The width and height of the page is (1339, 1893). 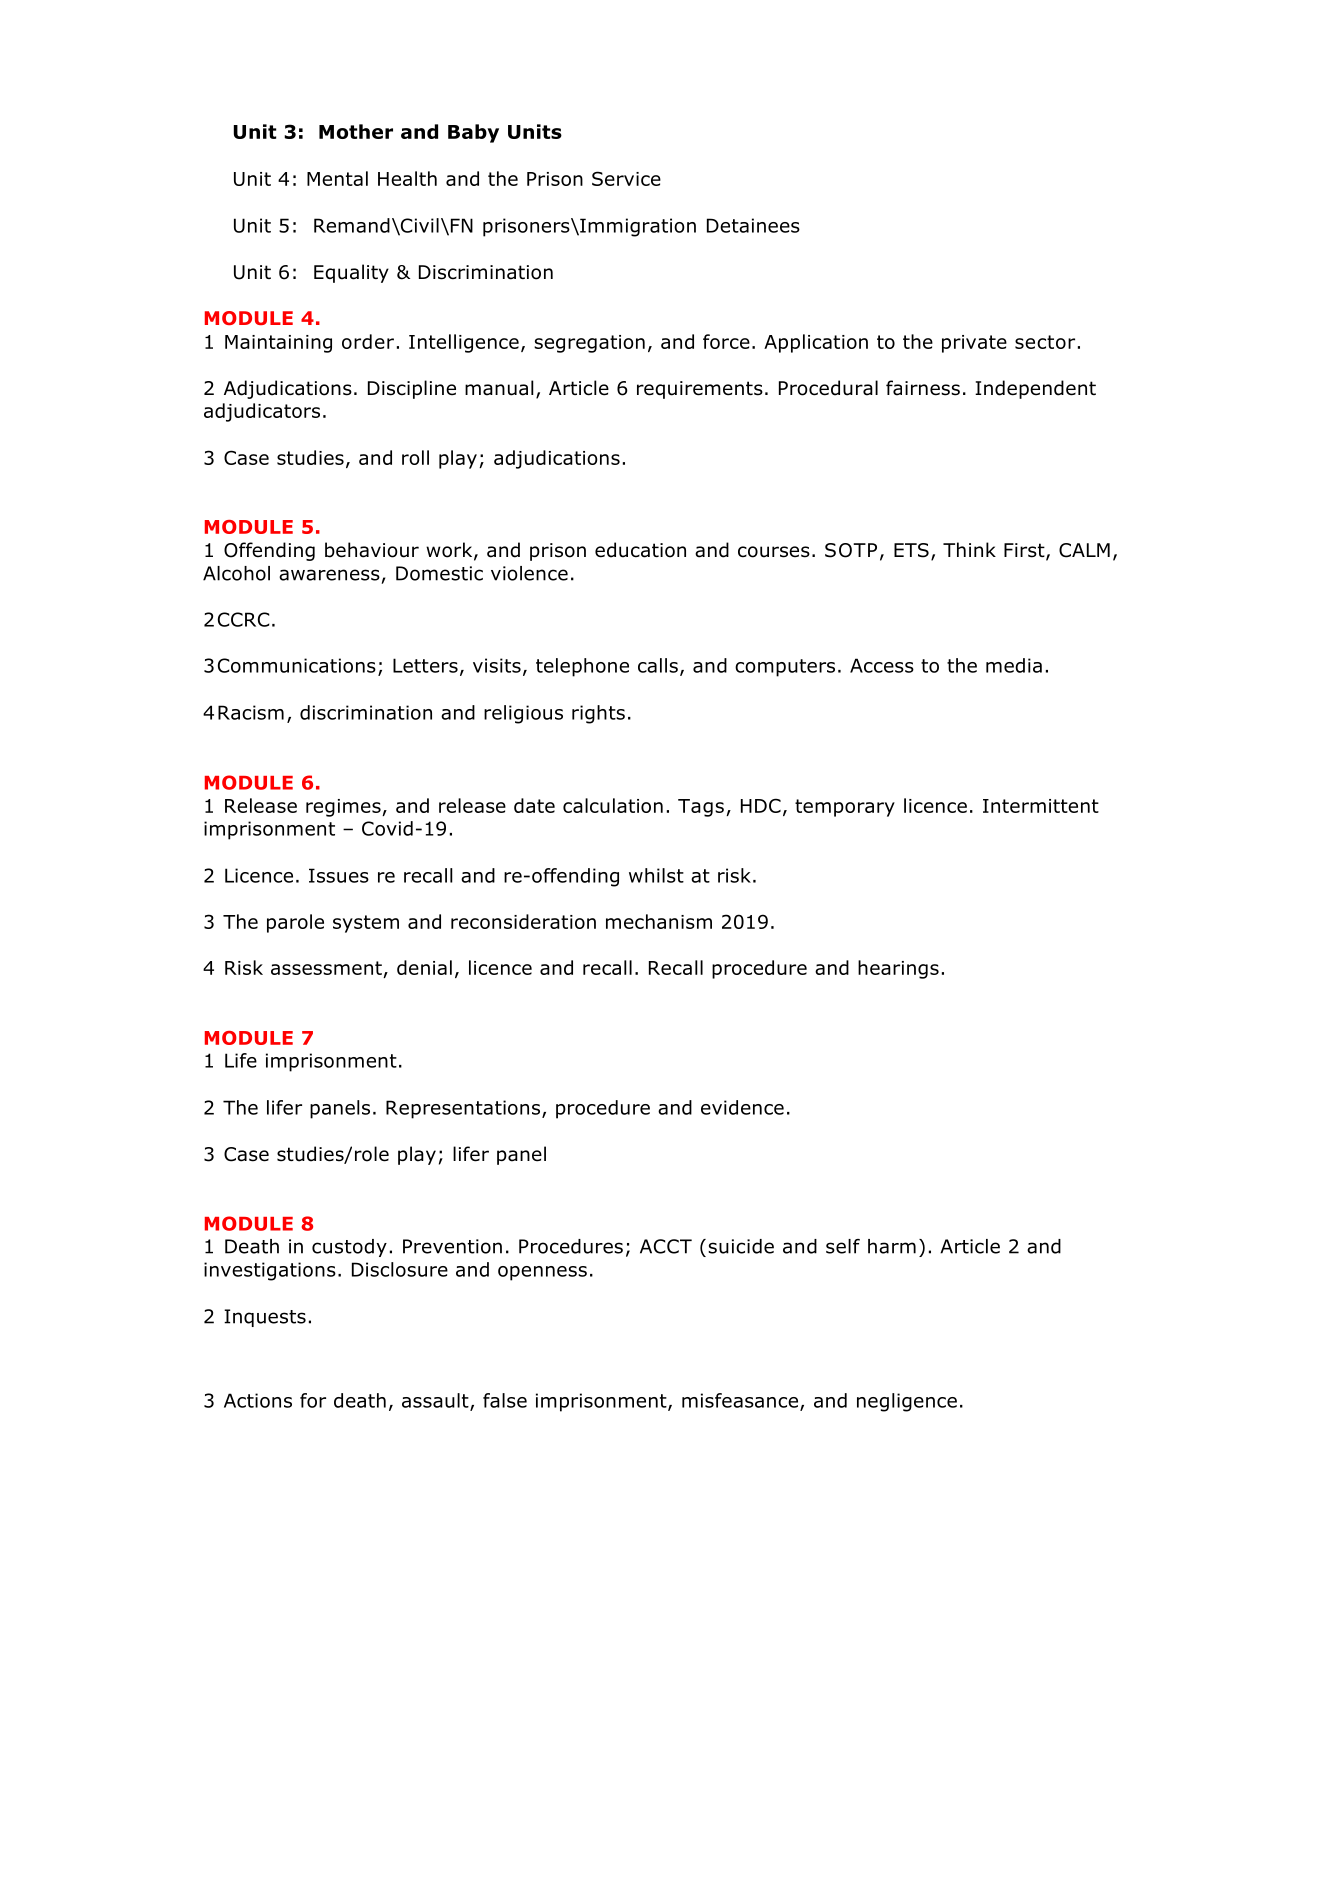 I want to click on hearings, so click(x=898, y=969).
